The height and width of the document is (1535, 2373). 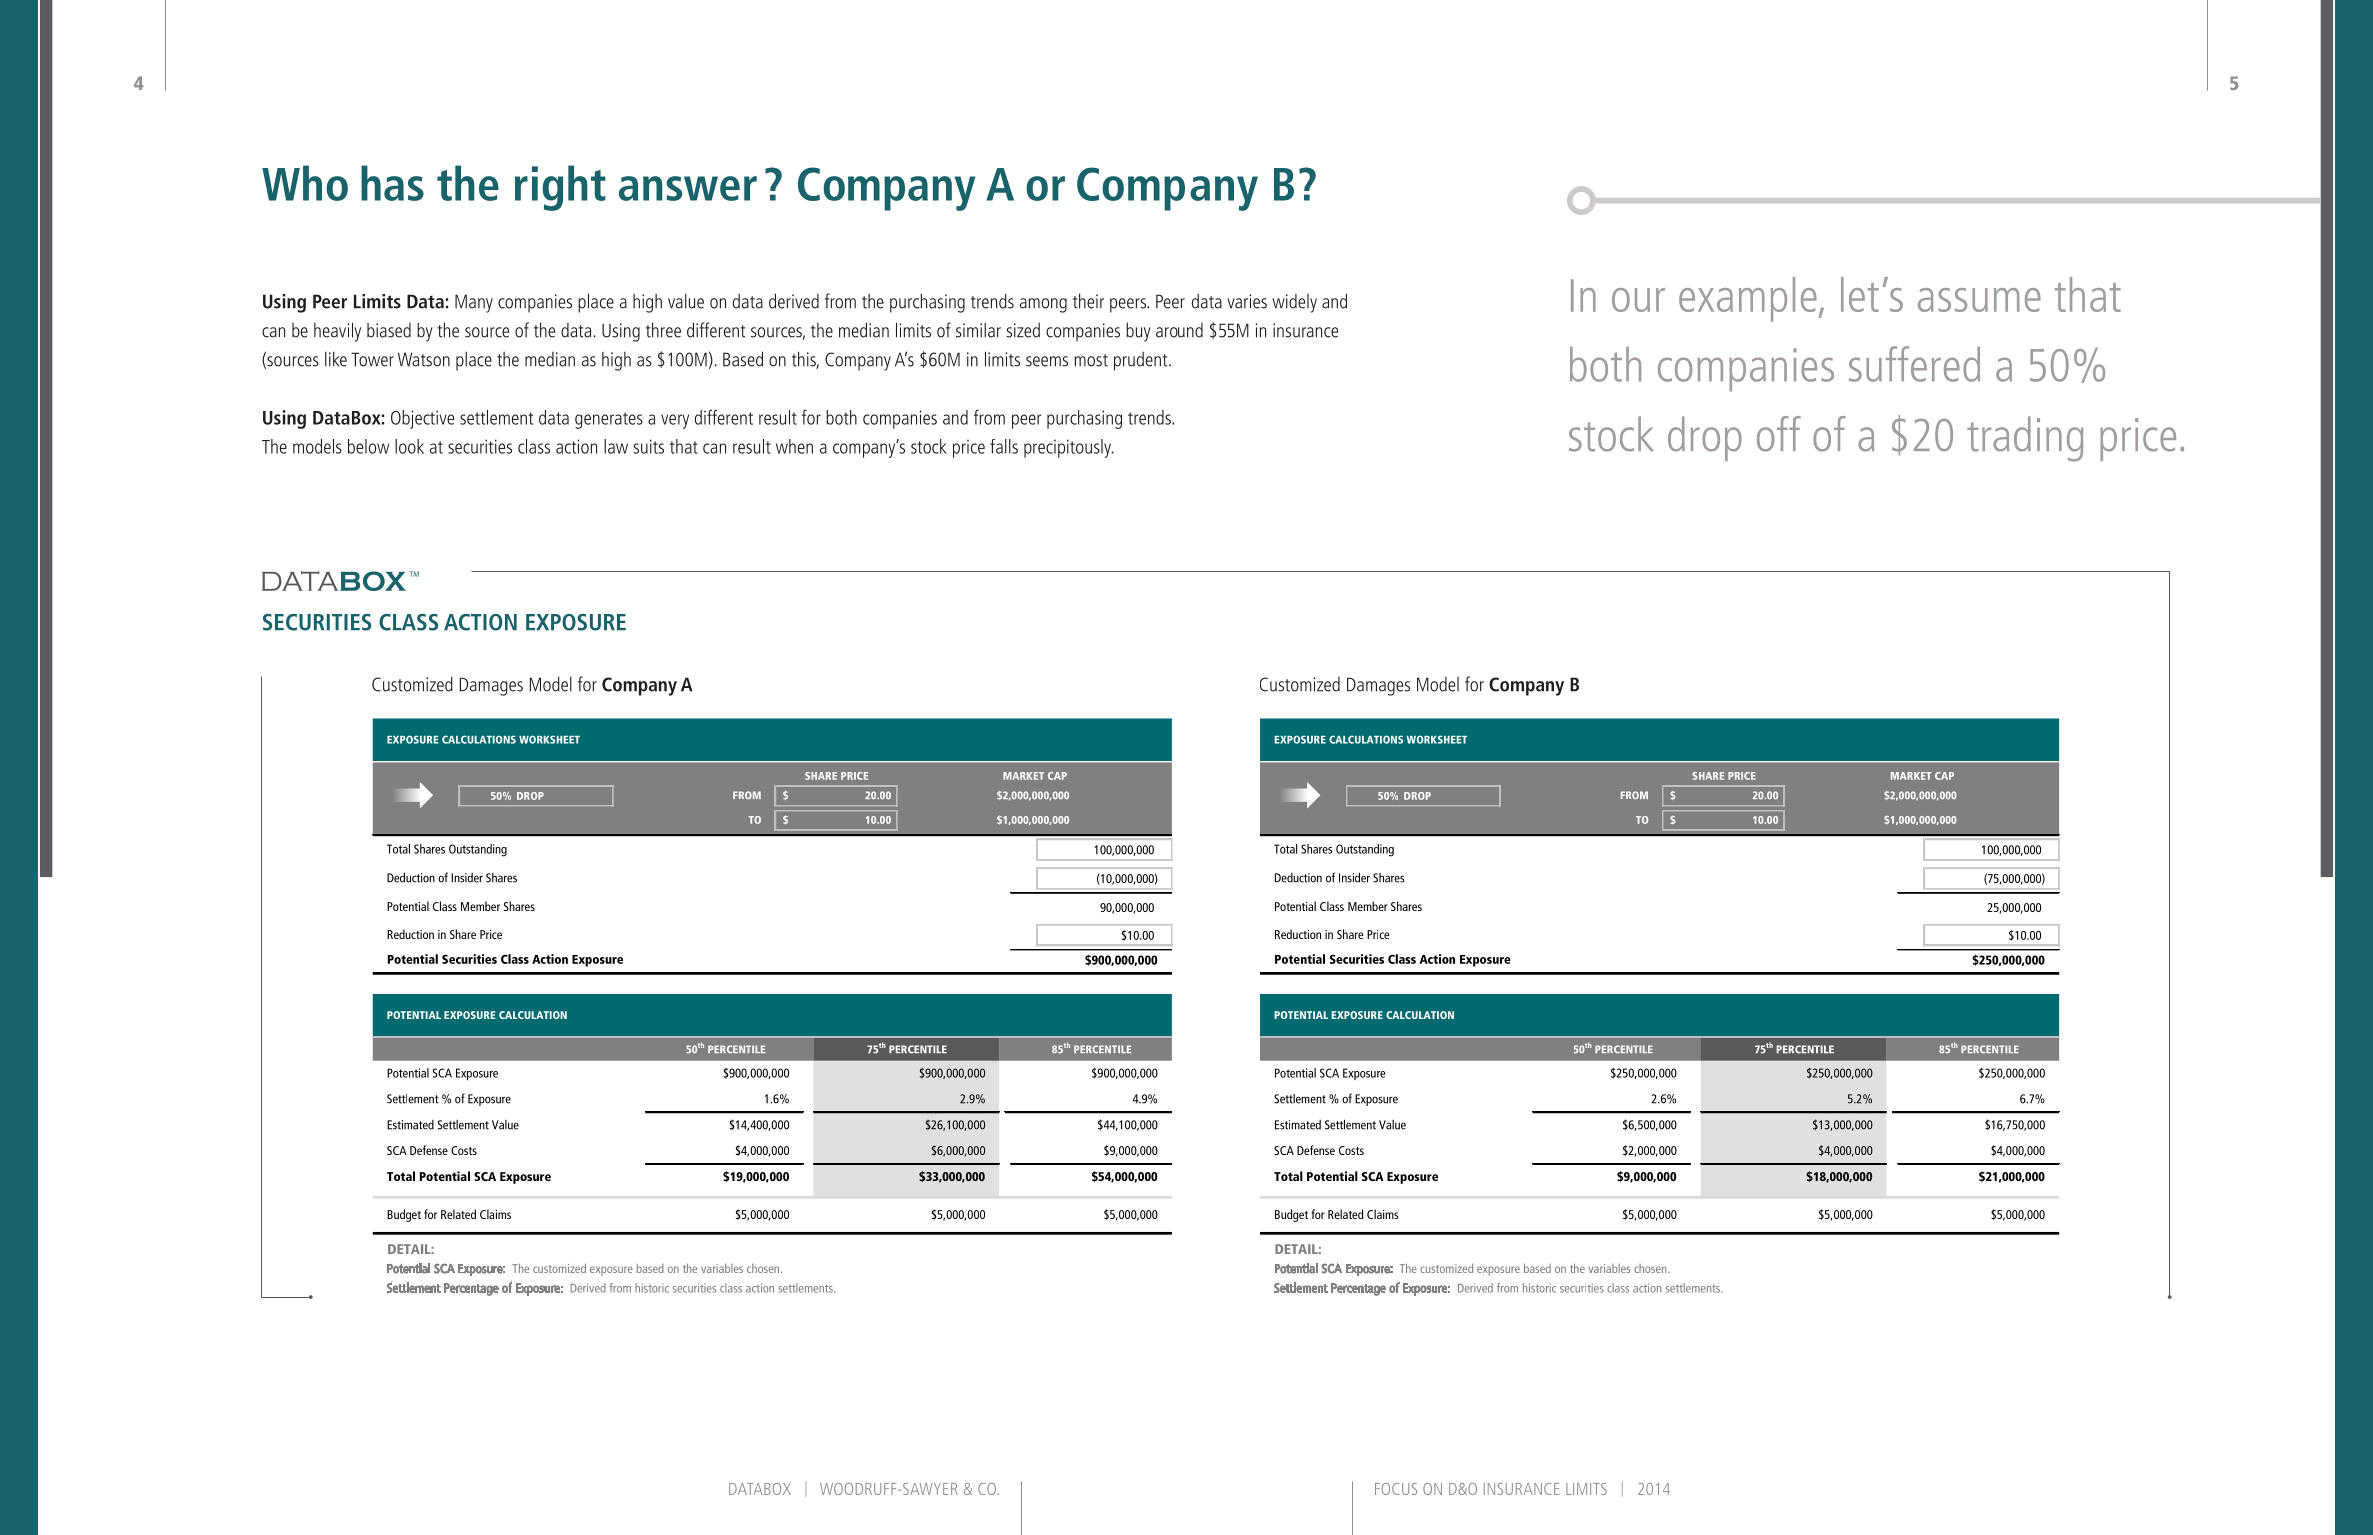 I want to click on example, so click(x=1748, y=299).
